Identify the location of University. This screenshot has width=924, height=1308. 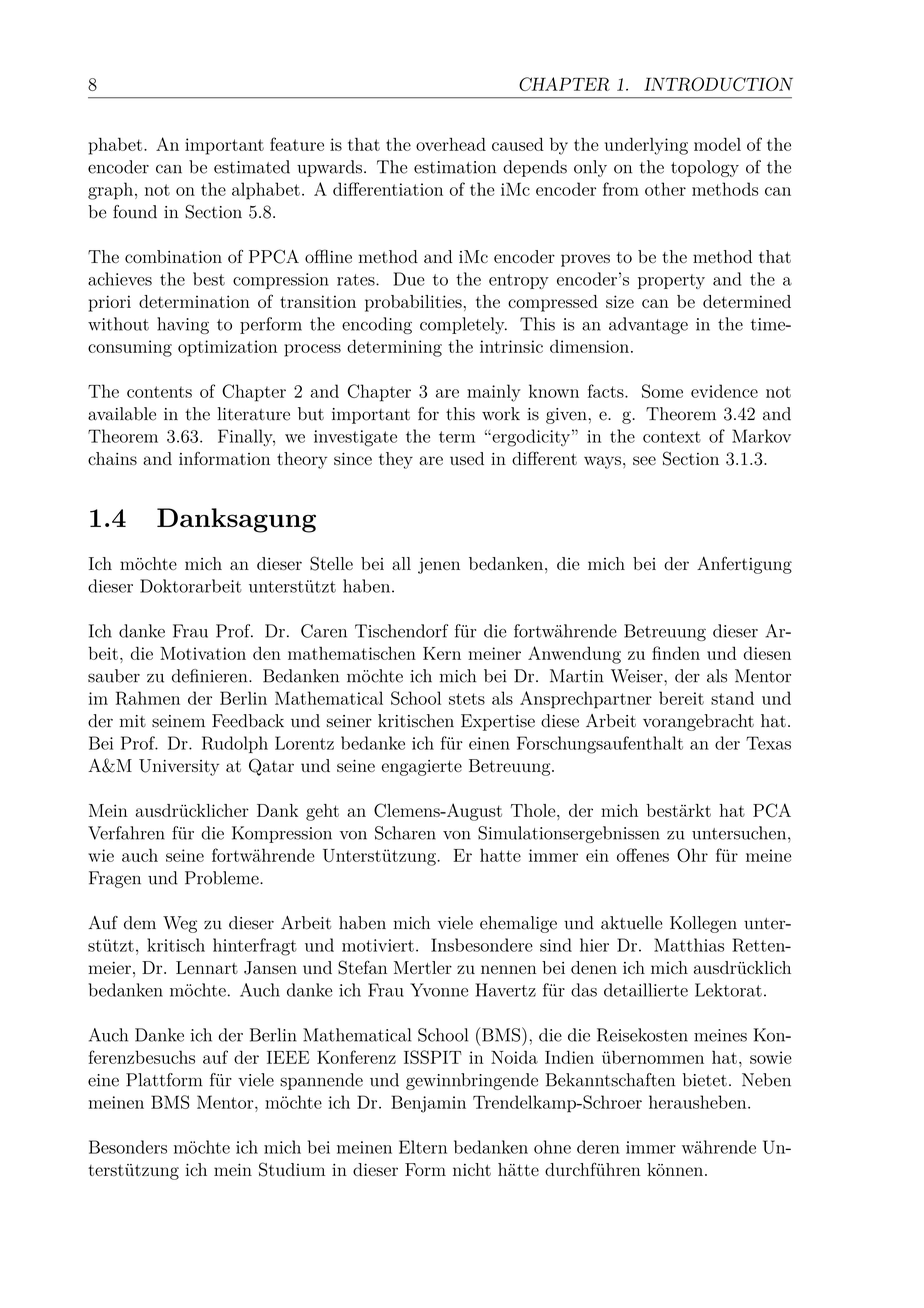
(179, 767).
